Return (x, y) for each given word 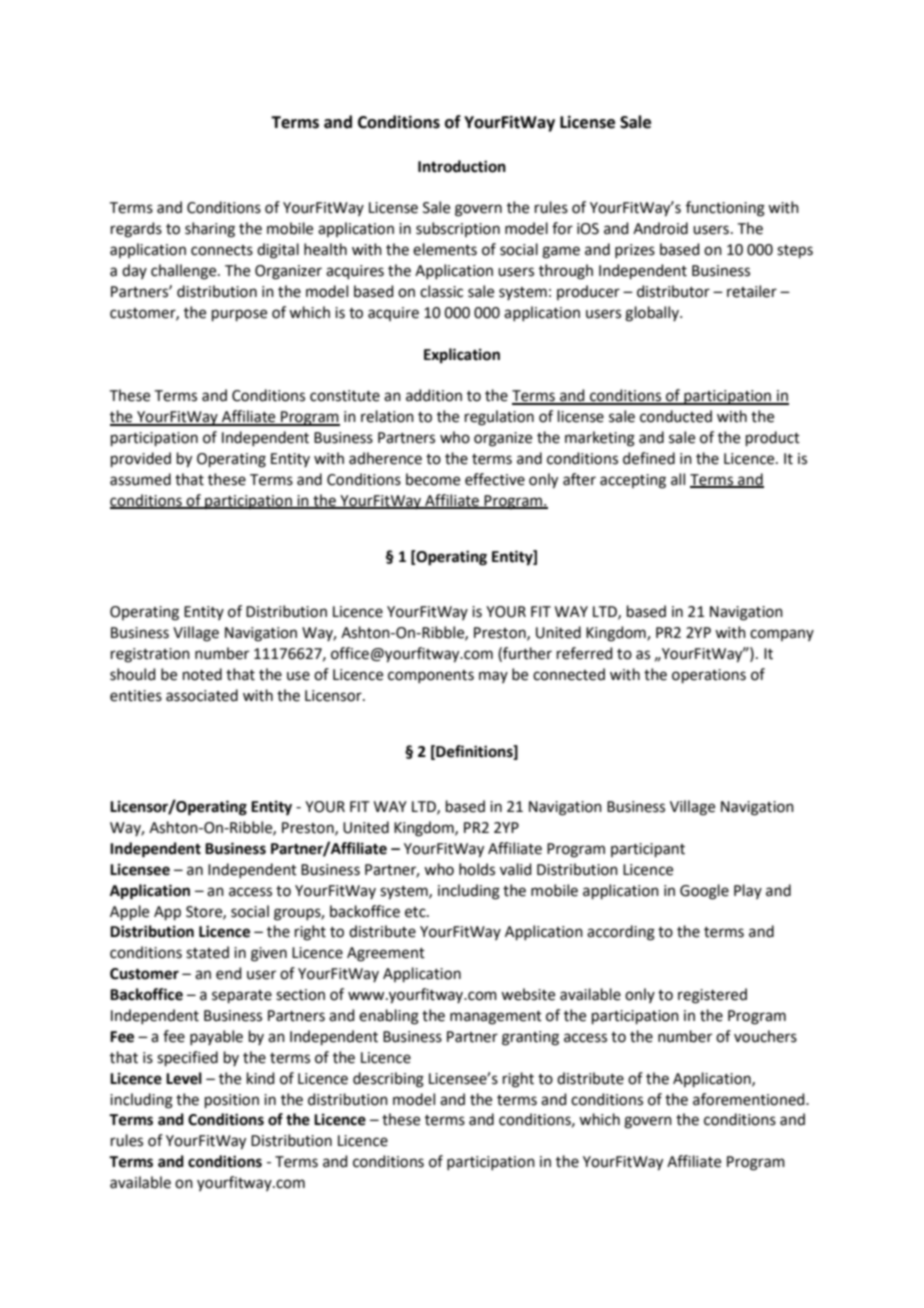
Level (184, 1078)
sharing (210, 230)
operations (709, 676)
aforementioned (750, 1099)
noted (202, 674)
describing (388, 1080)
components (431, 676)
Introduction (462, 166)
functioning (725, 209)
